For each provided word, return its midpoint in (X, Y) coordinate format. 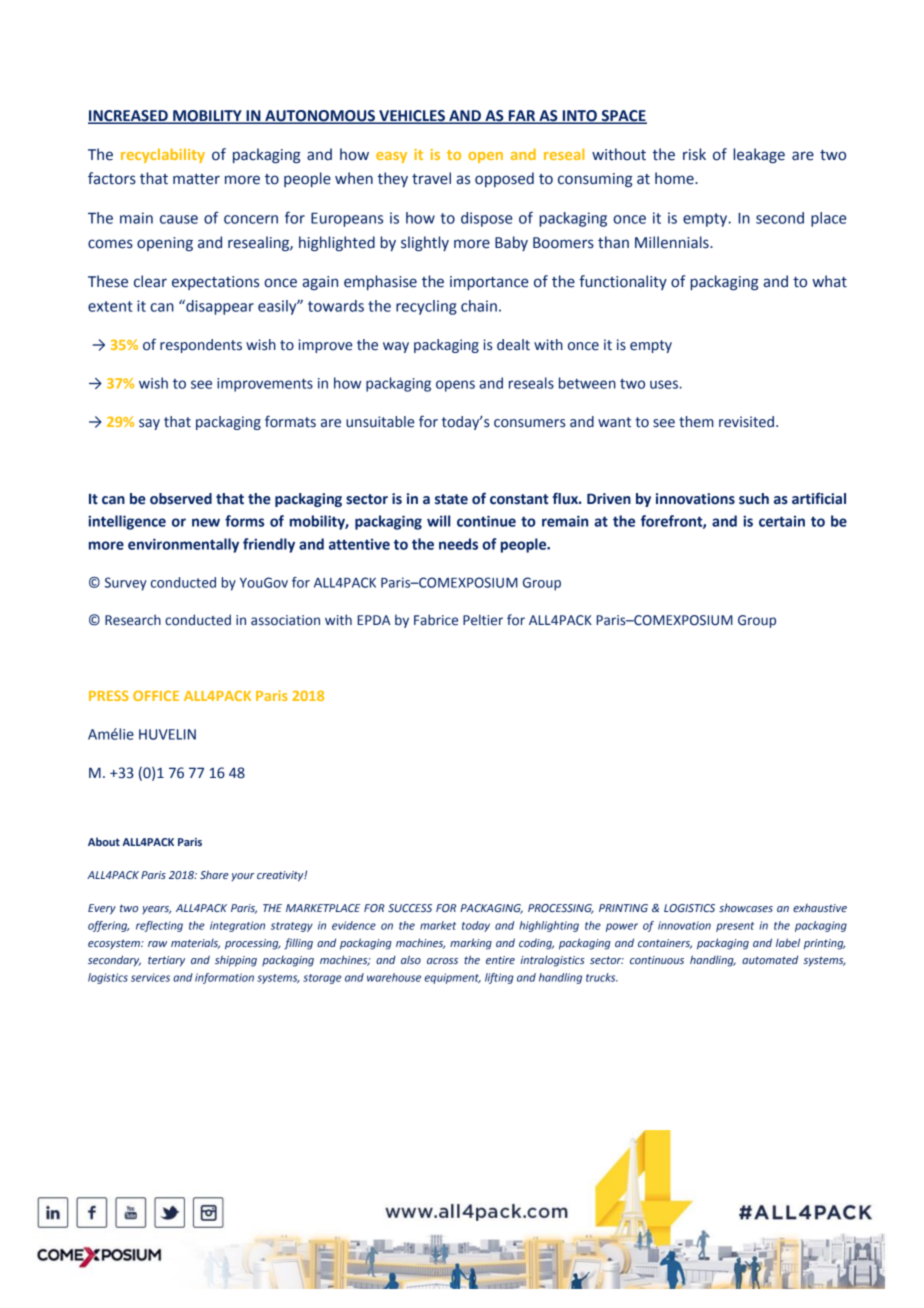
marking (471, 944)
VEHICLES (412, 116)
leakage (759, 155)
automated (770, 959)
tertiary (166, 961)
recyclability (163, 155)
